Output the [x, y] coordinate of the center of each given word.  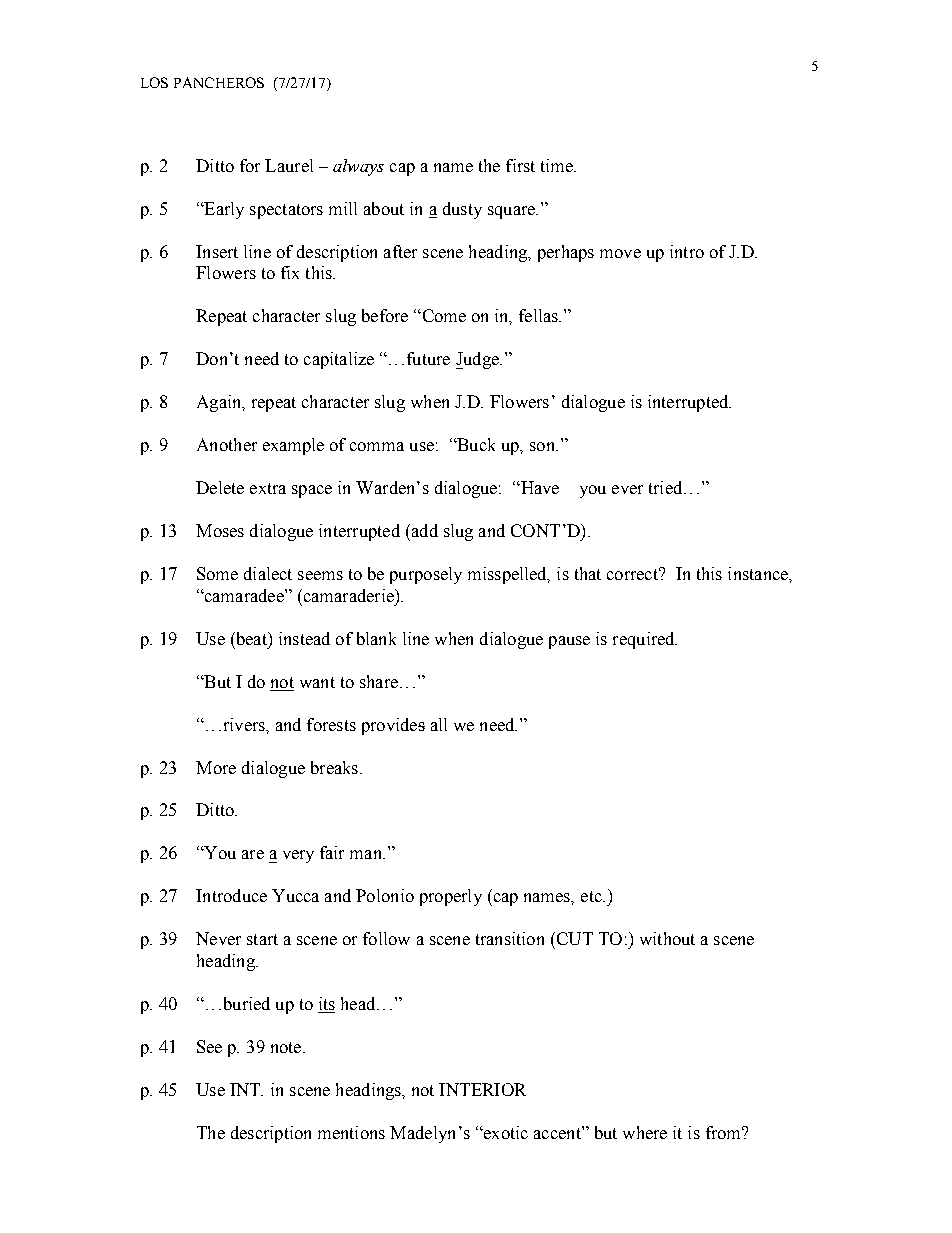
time [558, 165]
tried [667, 487]
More [216, 767]
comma [377, 446]
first [520, 165]
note [287, 1047]
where [645, 1132]
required [645, 640]
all [439, 724]
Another [227, 444]
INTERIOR [482, 1089]
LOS [154, 82]
